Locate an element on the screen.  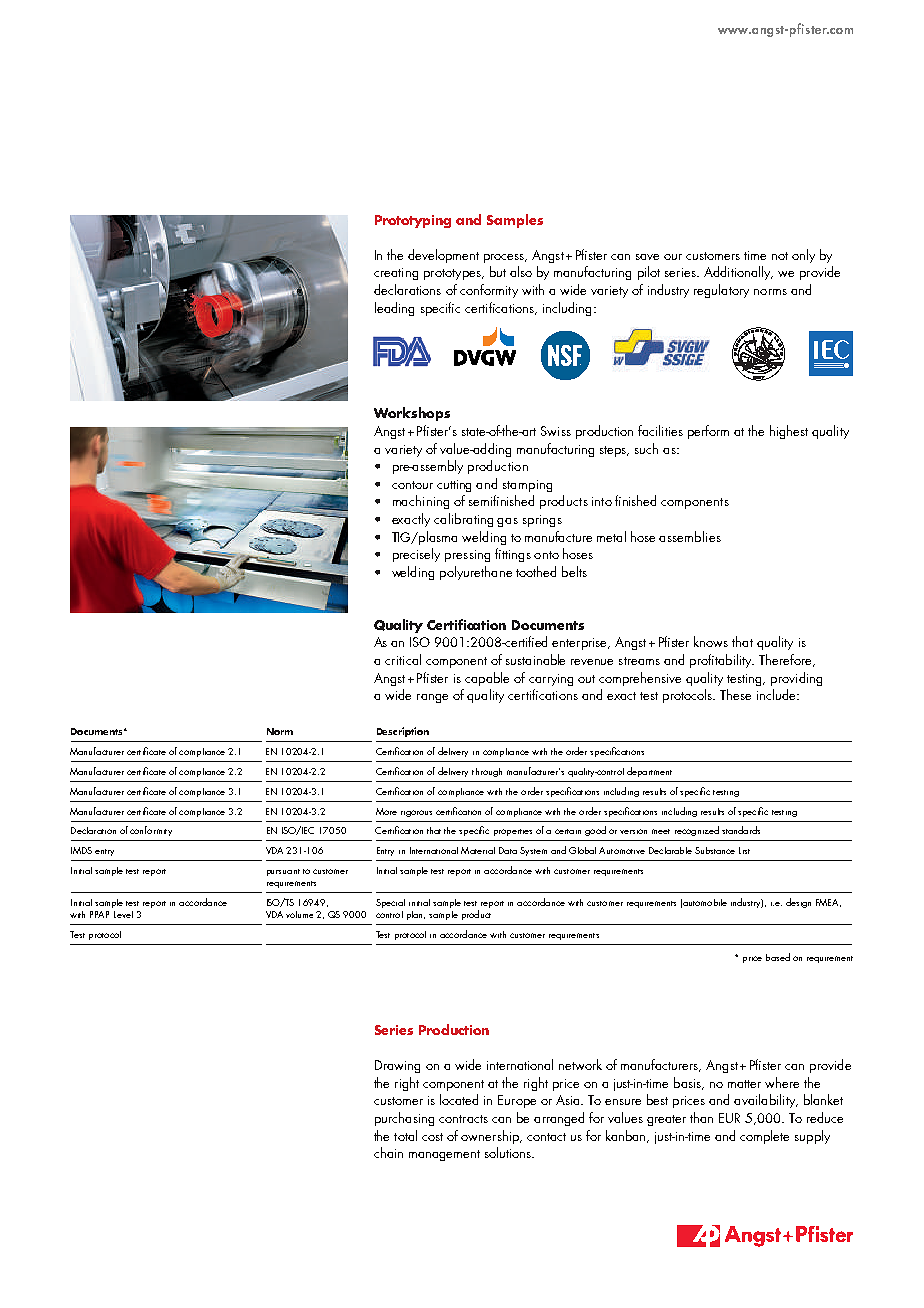
Additionally is located at coordinates (738, 273).
